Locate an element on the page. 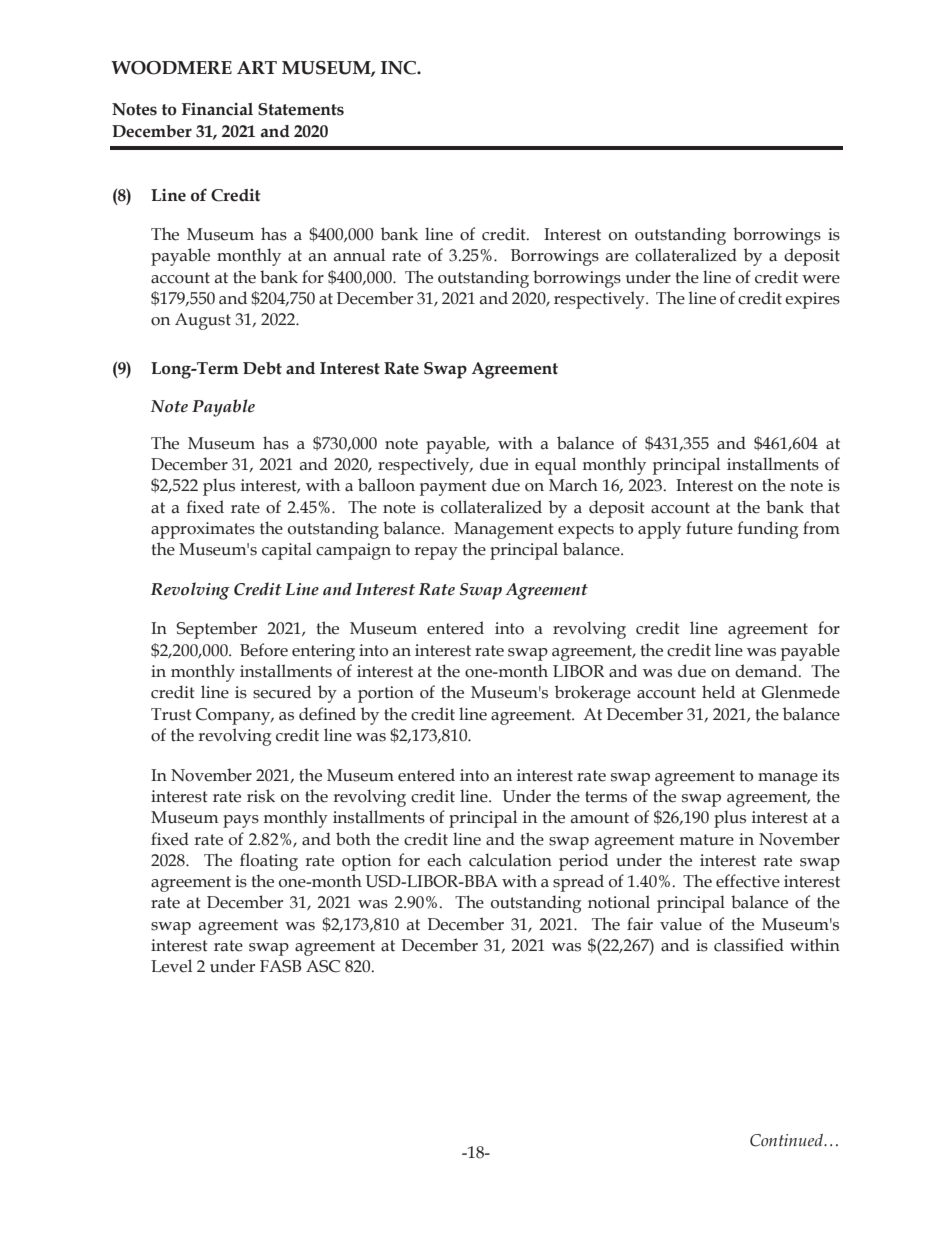  effective is located at coordinates (748, 881).
